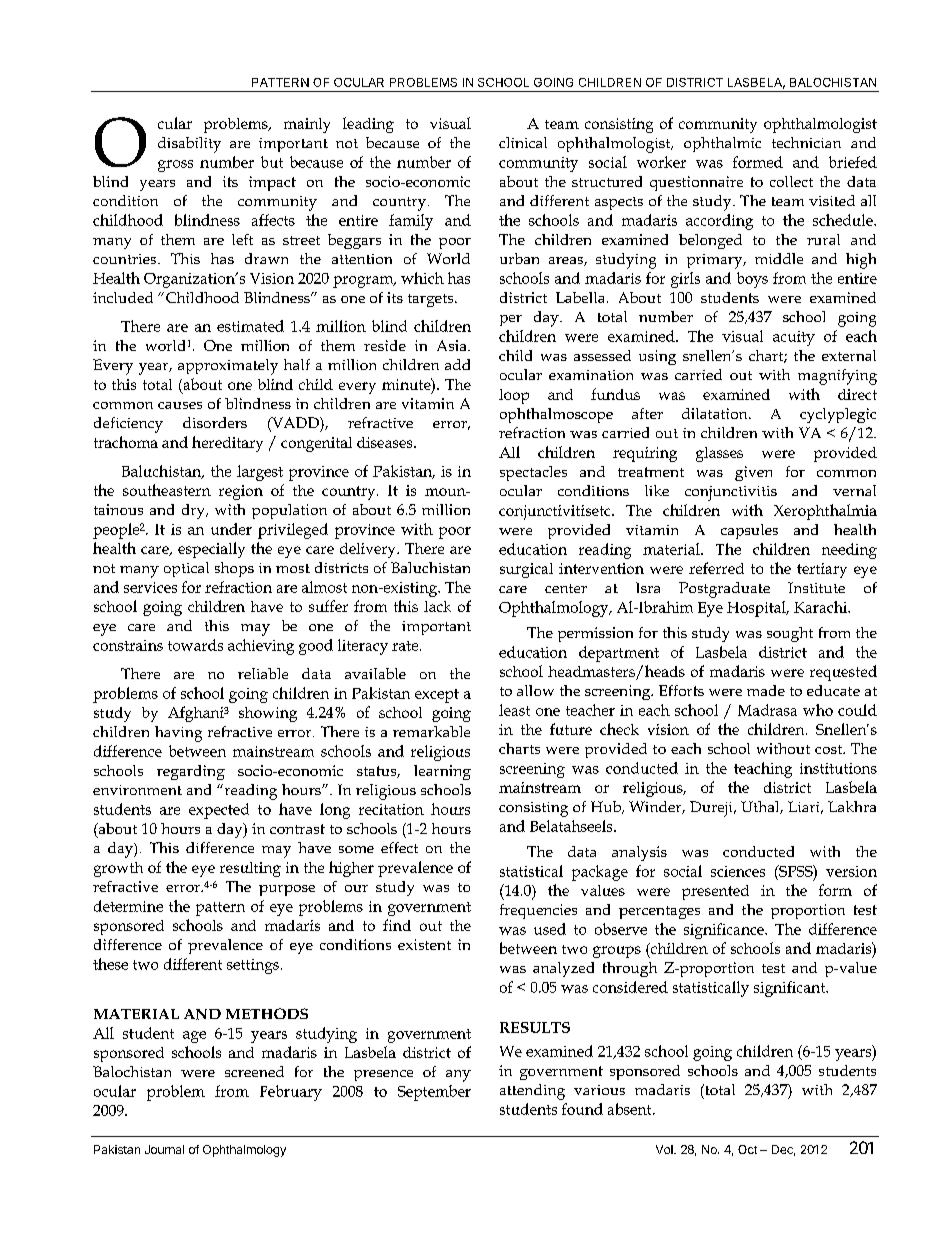 The image size is (952, 1233). What do you see at coordinates (189, 145) in the image?
I see `disability` at bounding box center [189, 145].
